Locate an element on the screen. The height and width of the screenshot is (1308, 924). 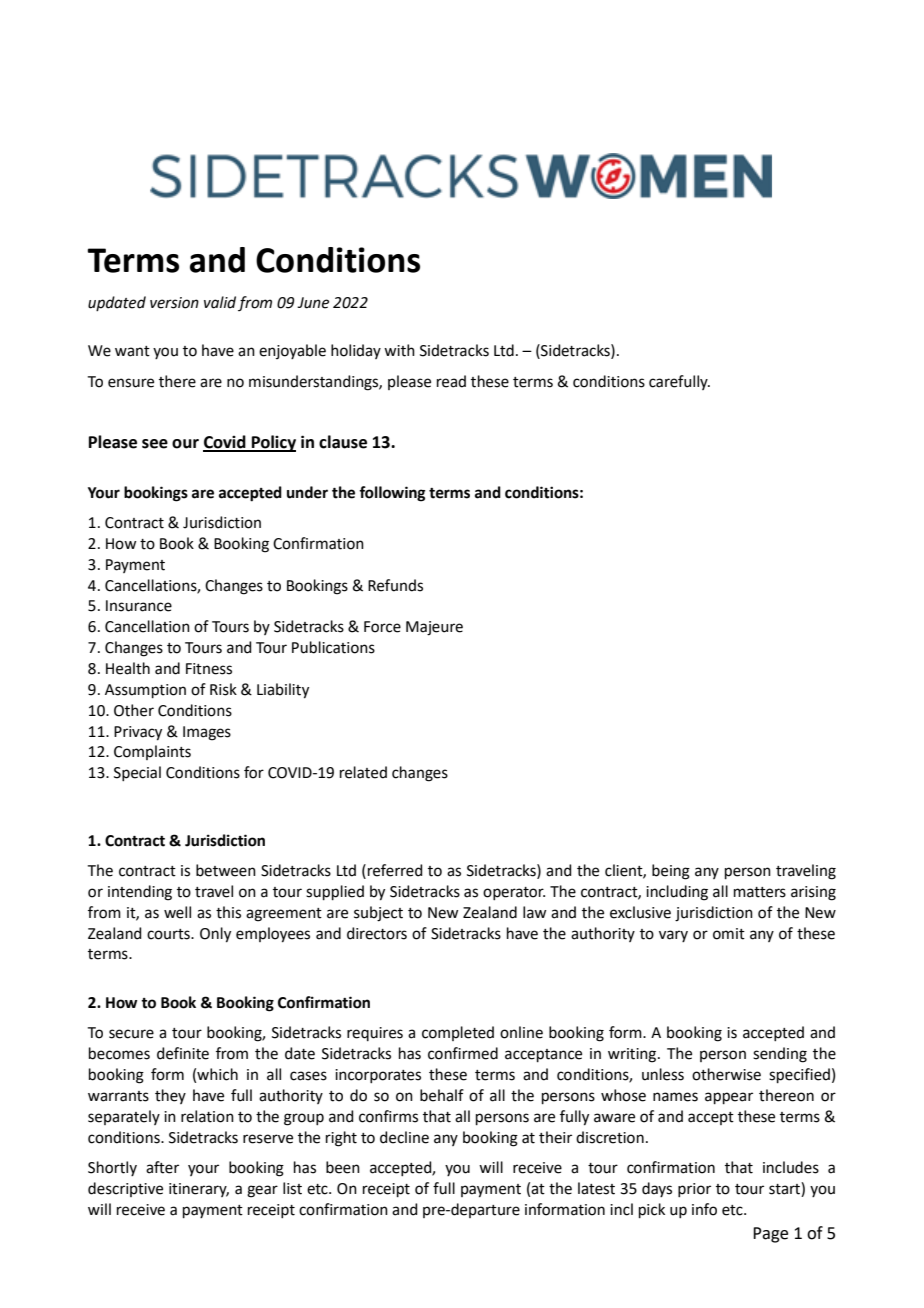
version is located at coordinates (174, 303).
